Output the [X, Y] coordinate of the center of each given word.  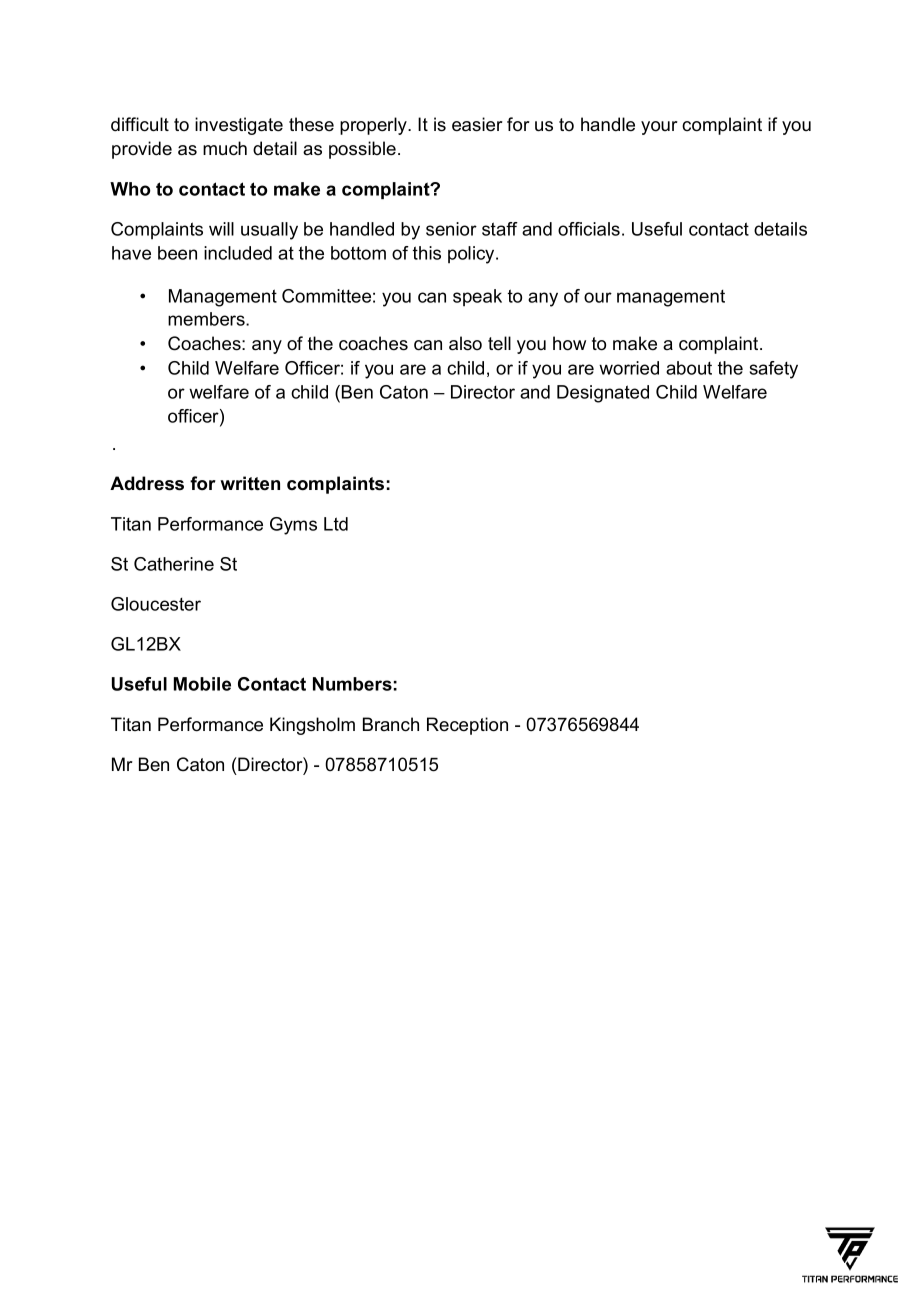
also [465, 343]
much [225, 148]
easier [477, 124]
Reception [467, 726]
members [207, 319]
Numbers [352, 684]
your [659, 128]
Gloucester [156, 604]
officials [589, 229]
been [177, 253]
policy [472, 255]
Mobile [202, 684]
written [250, 483]
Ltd [336, 524]
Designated [603, 394]
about [689, 368]
